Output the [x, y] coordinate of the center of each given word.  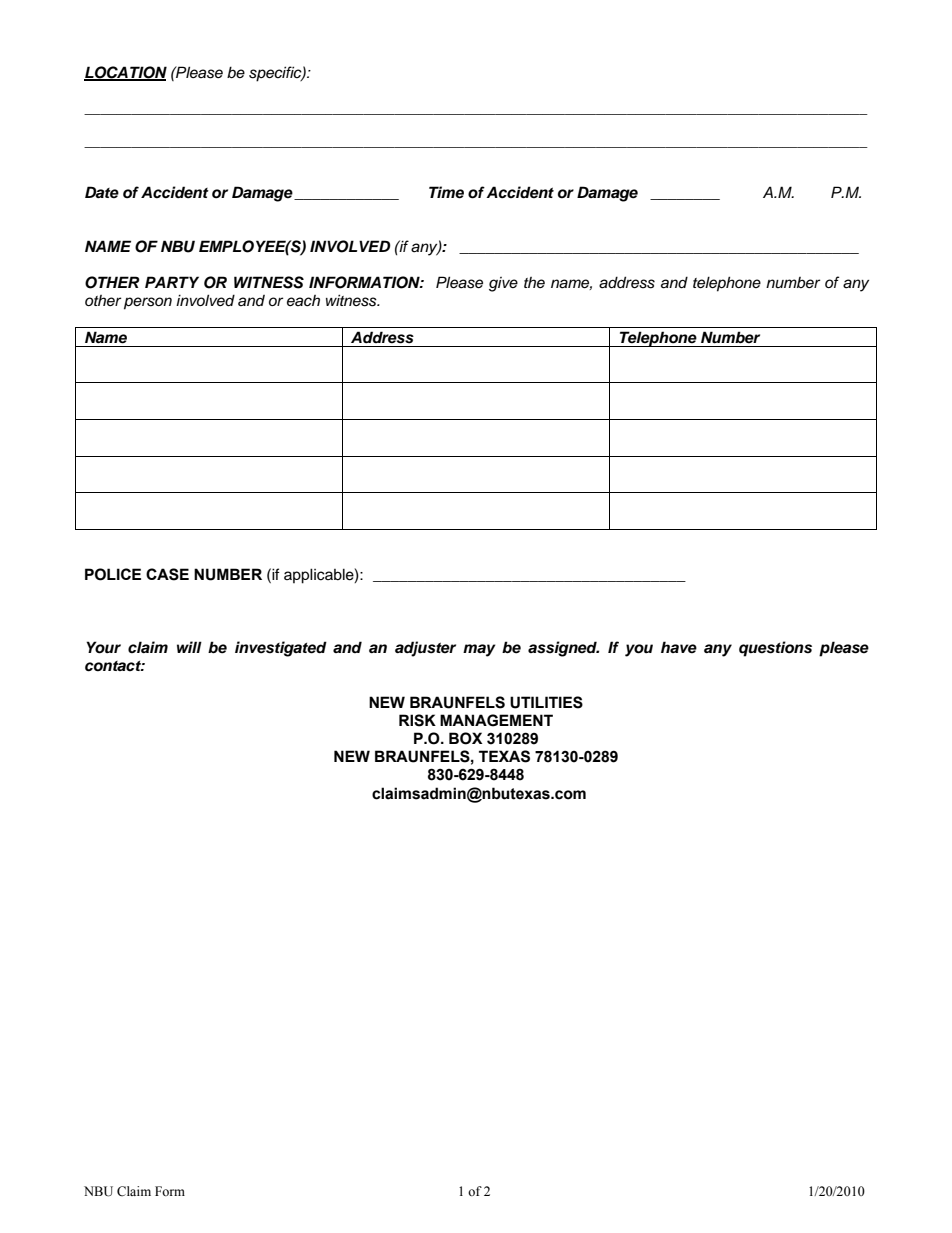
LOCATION [125, 73]
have [679, 647]
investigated [281, 649]
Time [446, 192]
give [503, 284]
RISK [417, 720]
